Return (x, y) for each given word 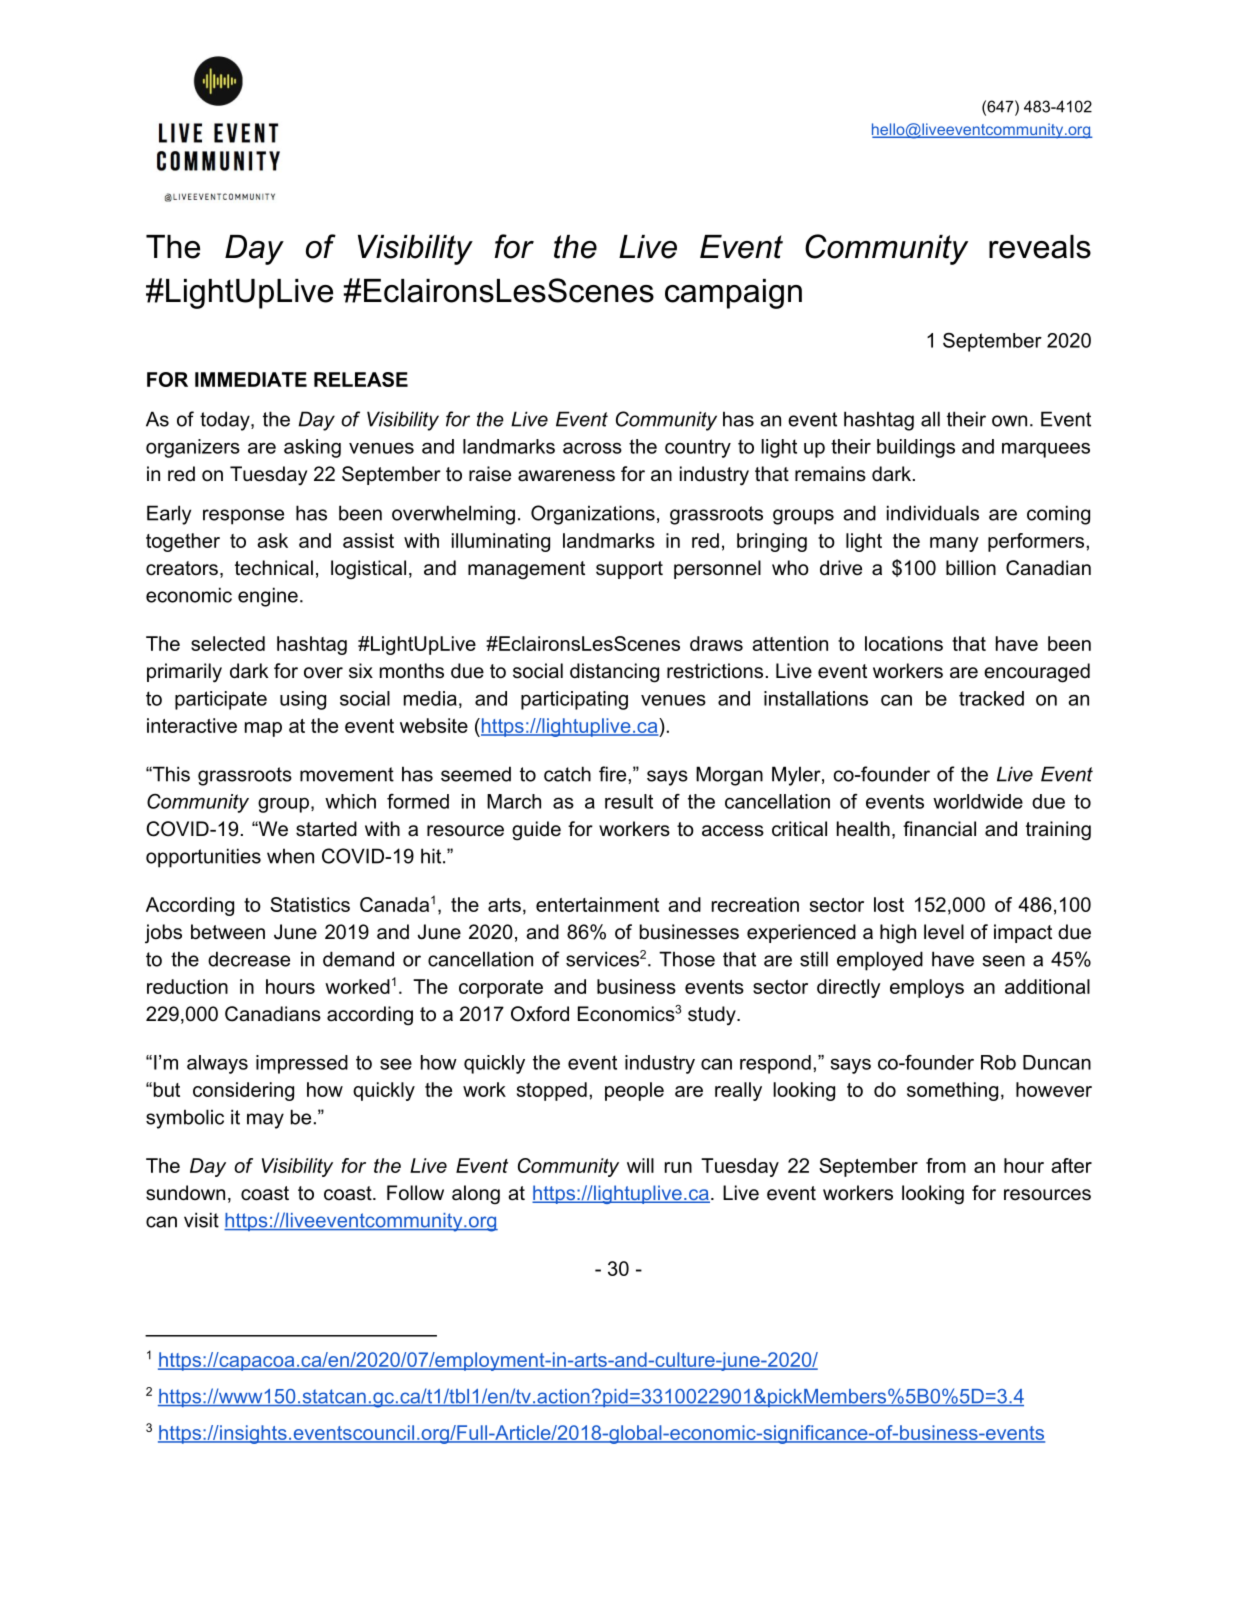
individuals (933, 513)
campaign (733, 294)
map (263, 729)
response (243, 517)
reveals (1040, 247)
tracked (991, 698)
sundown (185, 1193)
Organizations (593, 515)
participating (574, 700)
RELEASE (361, 379)
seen (1003, 961)
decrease (249, 959)
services (602, 959)
